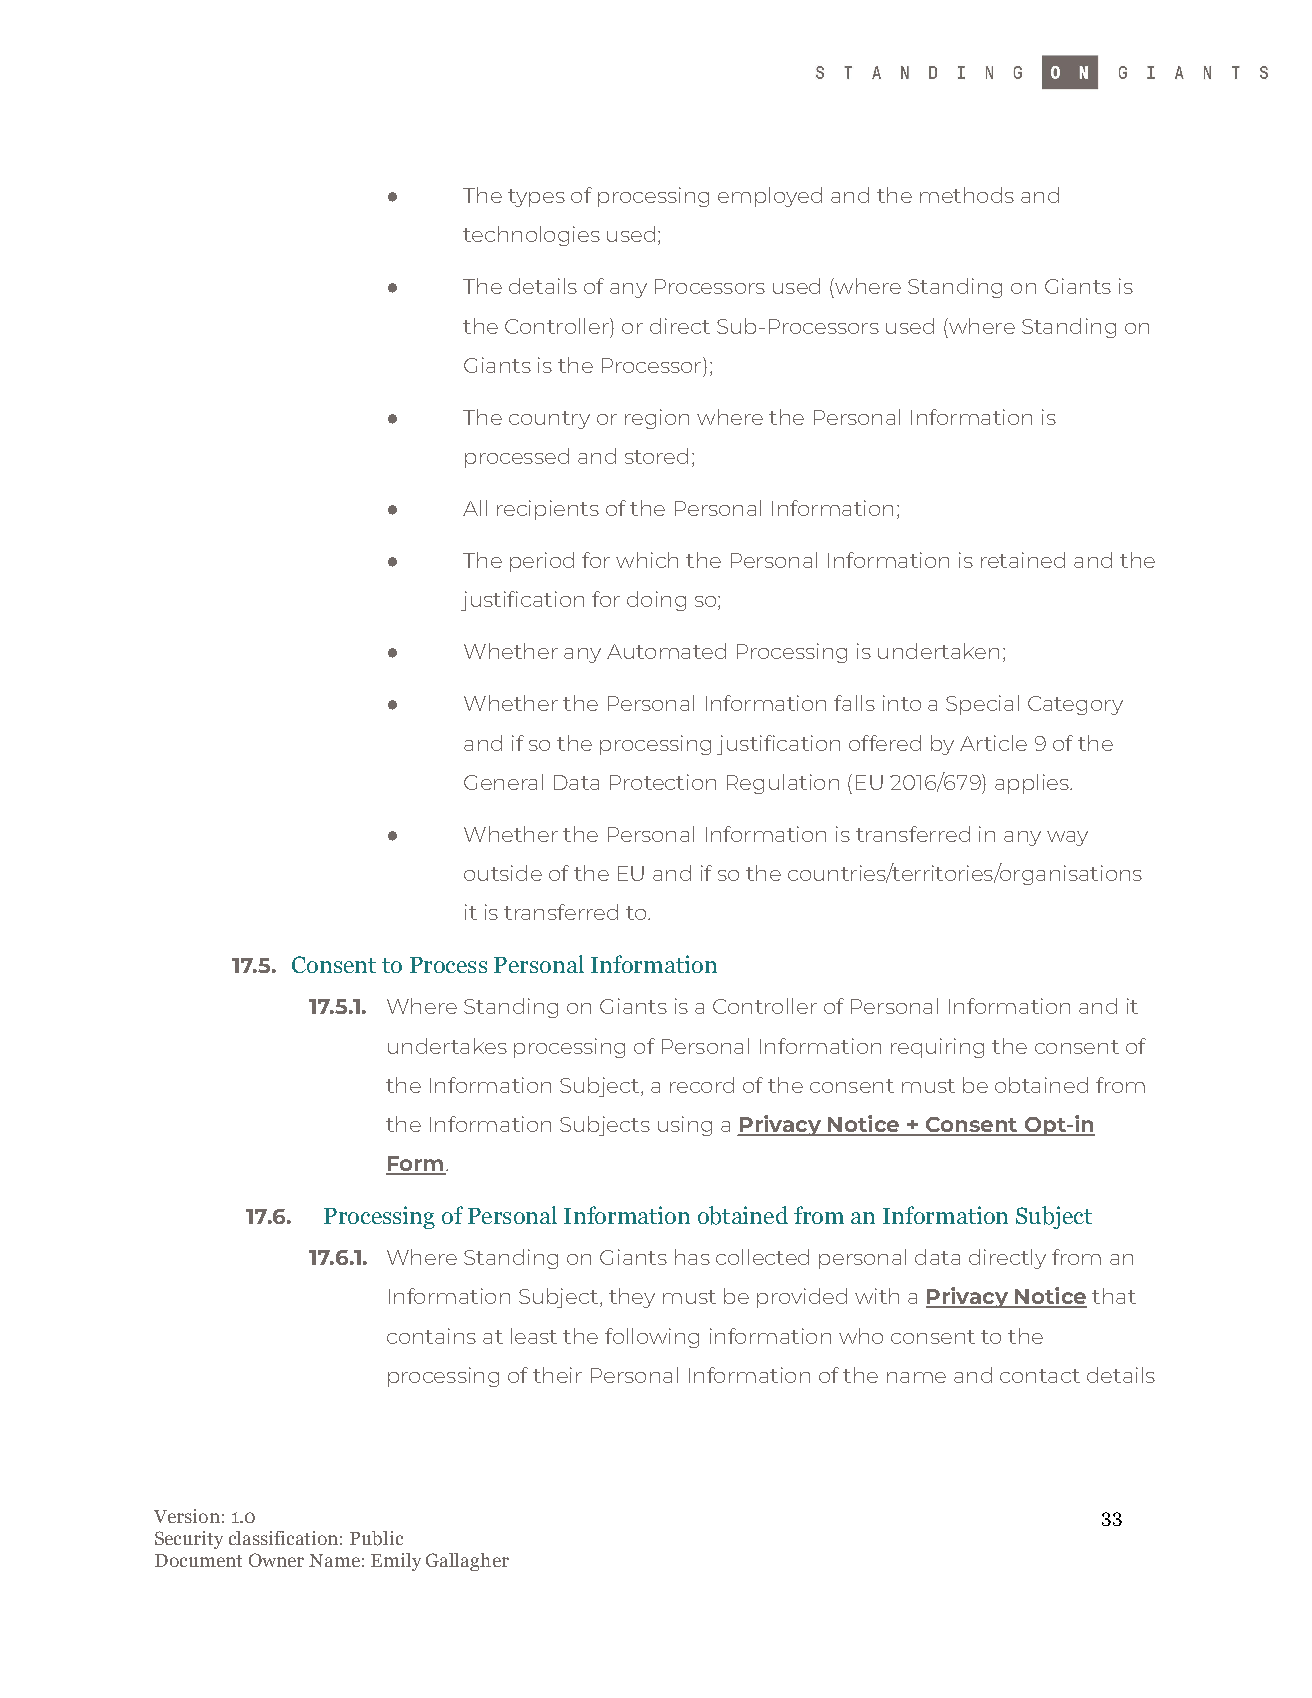 The image size is (1312, 1698). I want to click on outside, so click(503, 873).
